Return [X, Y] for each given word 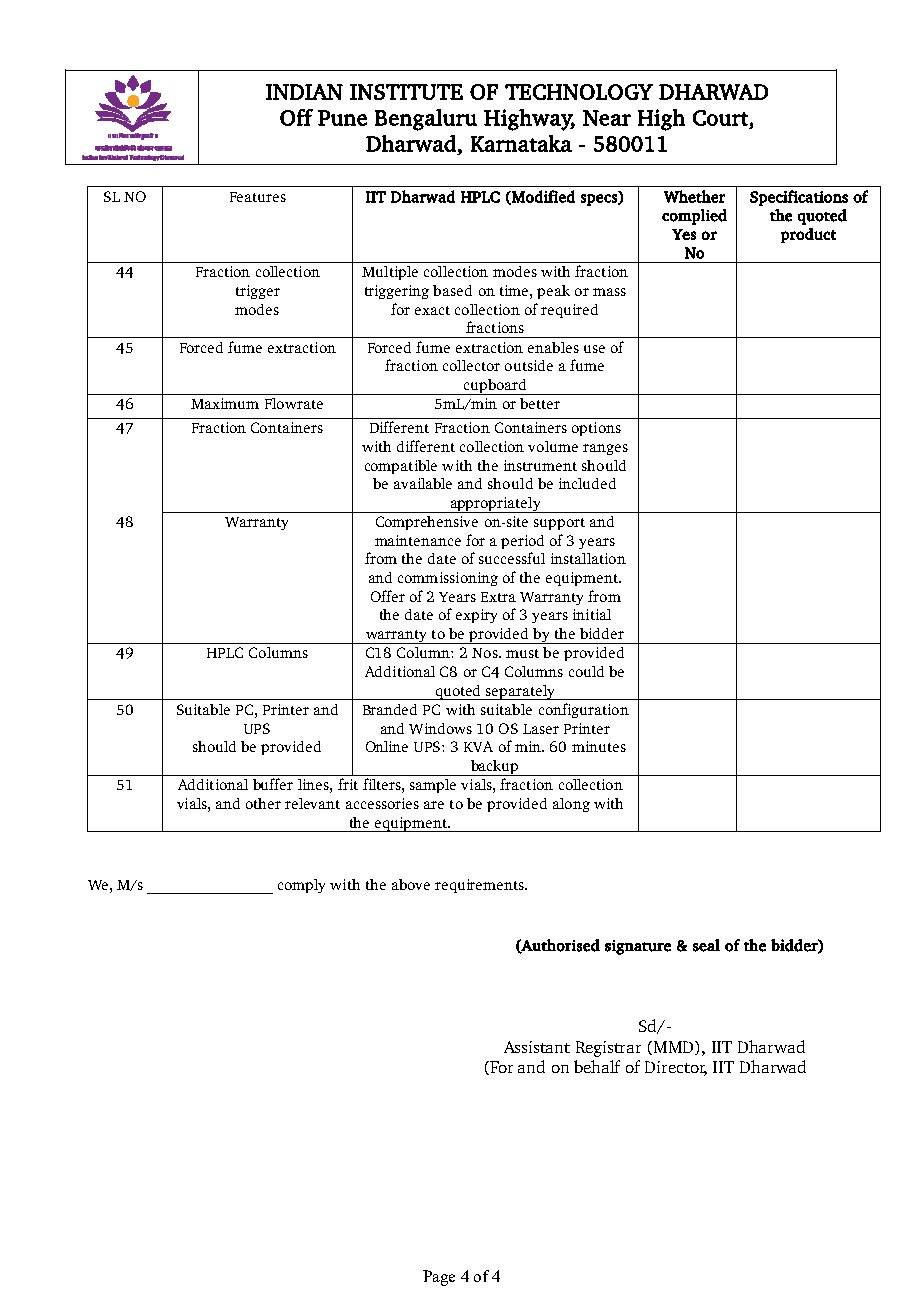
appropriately [495, 505]
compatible [401, 467]
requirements [480, 886]
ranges [605, 449]
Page [439, 1278]
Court [720, 118]
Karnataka [521, 143]
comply [301, 886]
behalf [597, 1066]
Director [676, 1068]
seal [706, 945]
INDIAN [304, 92]
